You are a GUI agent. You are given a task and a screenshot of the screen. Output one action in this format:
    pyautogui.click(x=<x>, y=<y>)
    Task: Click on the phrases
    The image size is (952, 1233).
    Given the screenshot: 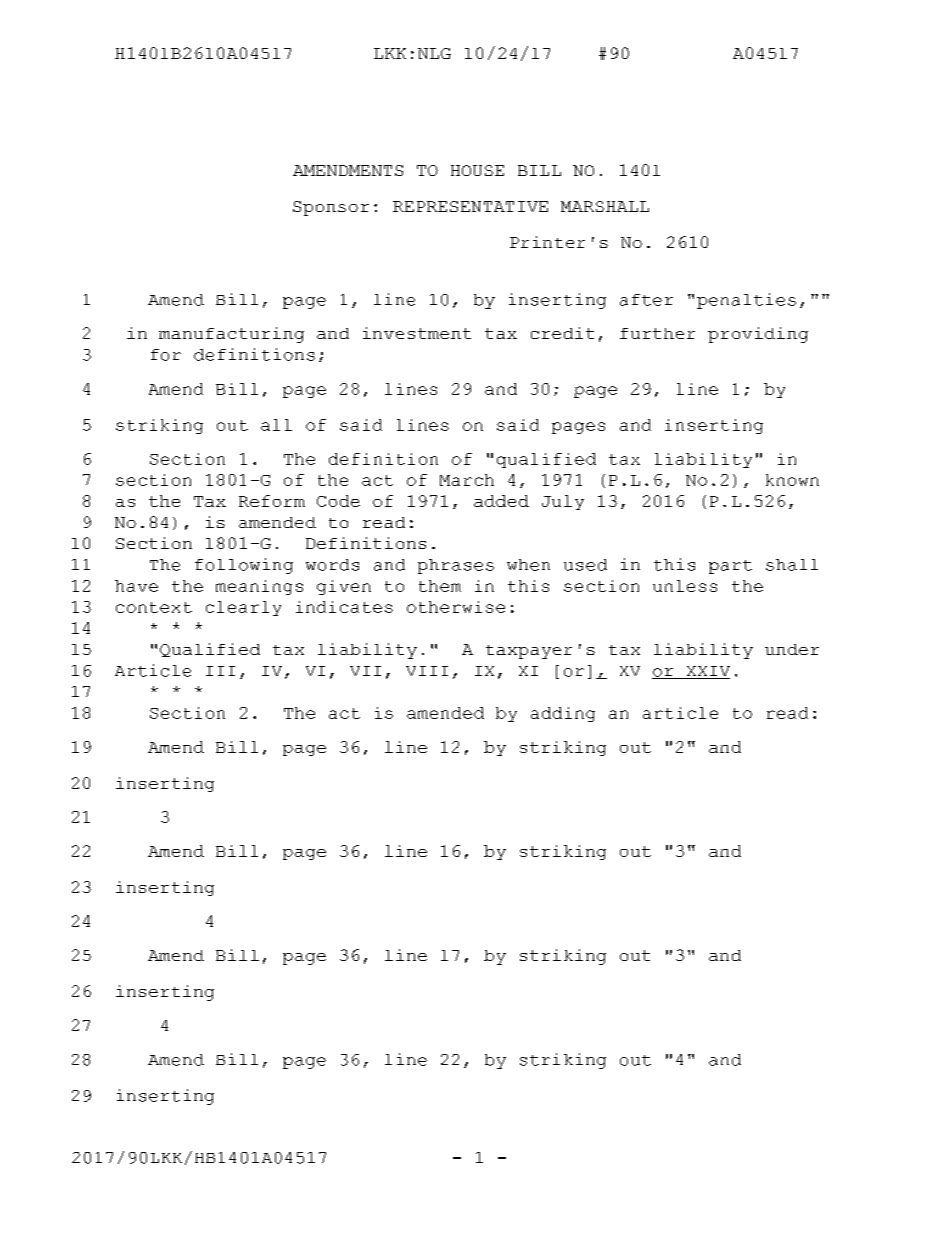 What is the action you would take?
    pyautogui.click(x=456, y=566)
